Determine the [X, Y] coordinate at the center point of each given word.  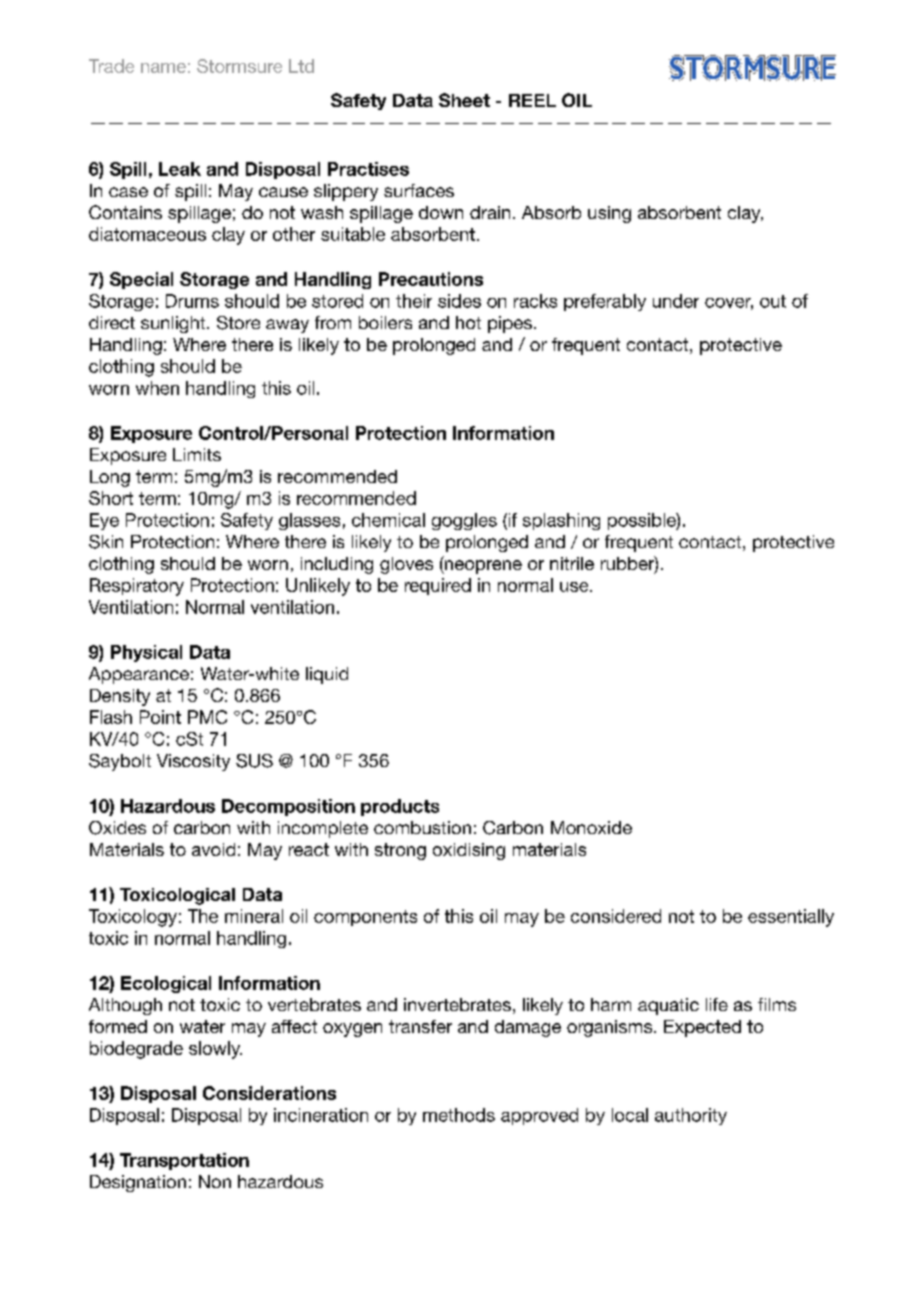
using [609, 214]
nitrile [572, 563]
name [163, 68]
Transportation [184, 1161]
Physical [146, 653]
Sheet [464, 100]
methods [459, 1115]
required [438, 586]
